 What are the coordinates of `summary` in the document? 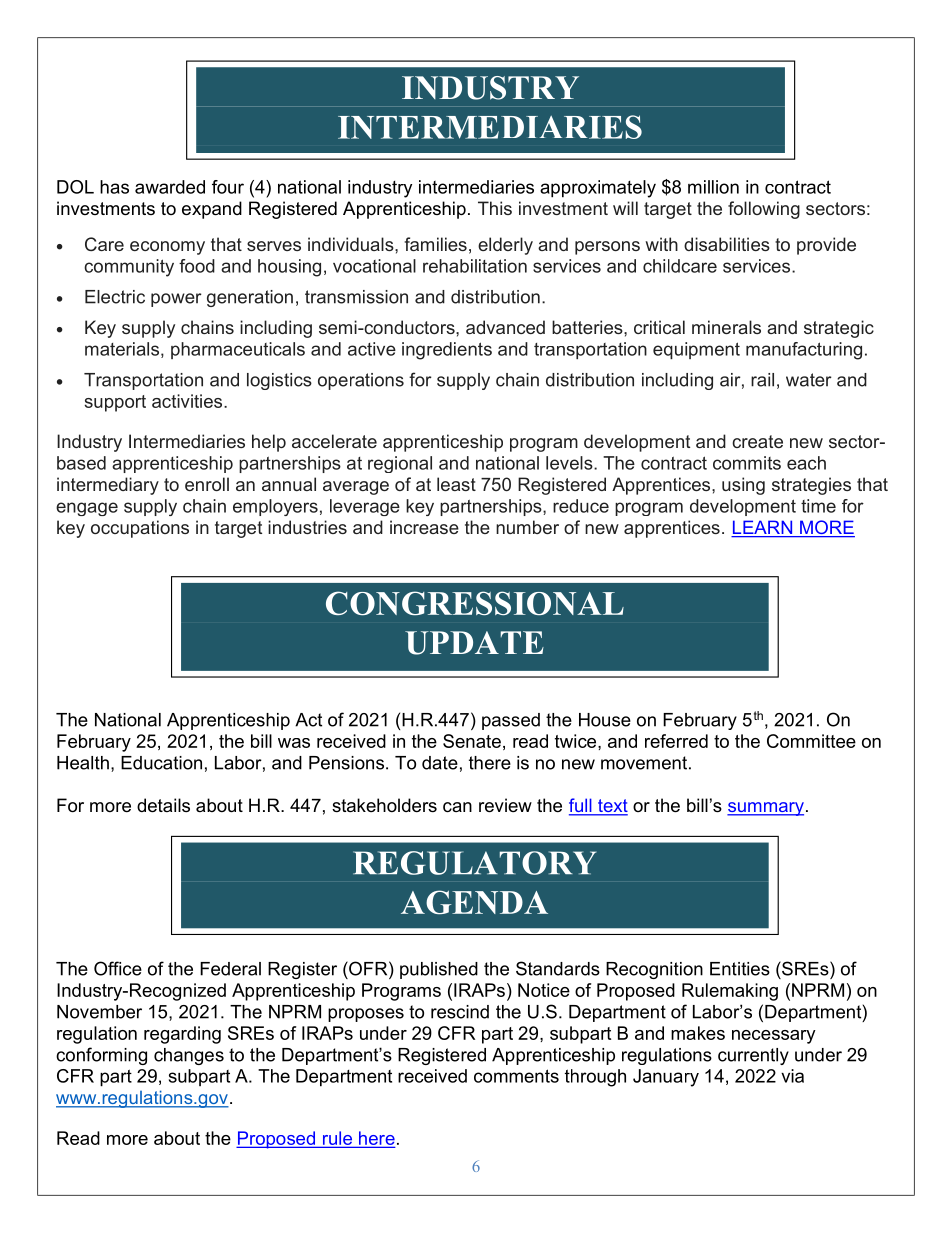 It's located at (765, 809).
